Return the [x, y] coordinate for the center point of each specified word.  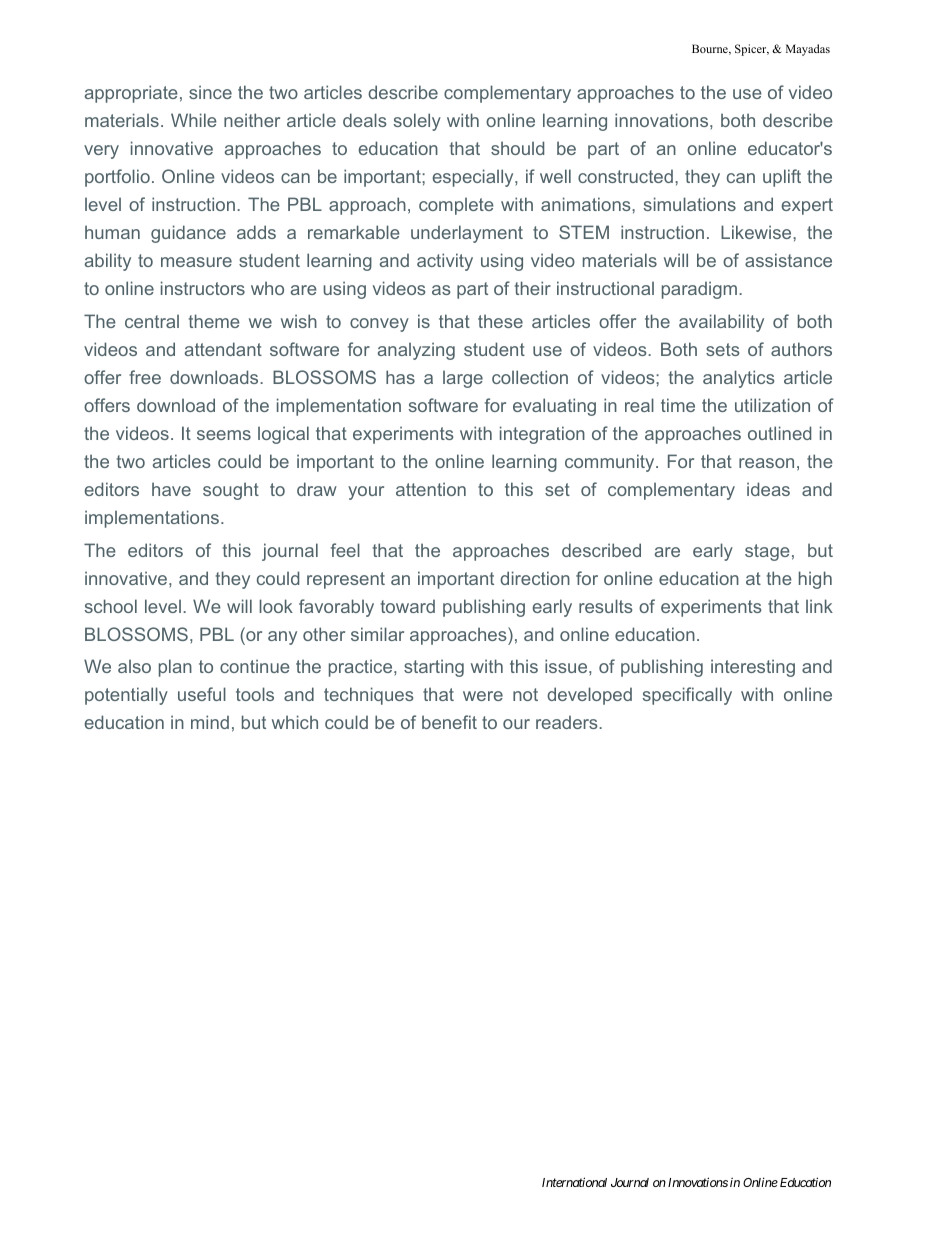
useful [202, 694]
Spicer [752, 50]
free [145, 377]
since [210, 92]
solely [417, 122]
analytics [739, 379]
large [463, 379]
